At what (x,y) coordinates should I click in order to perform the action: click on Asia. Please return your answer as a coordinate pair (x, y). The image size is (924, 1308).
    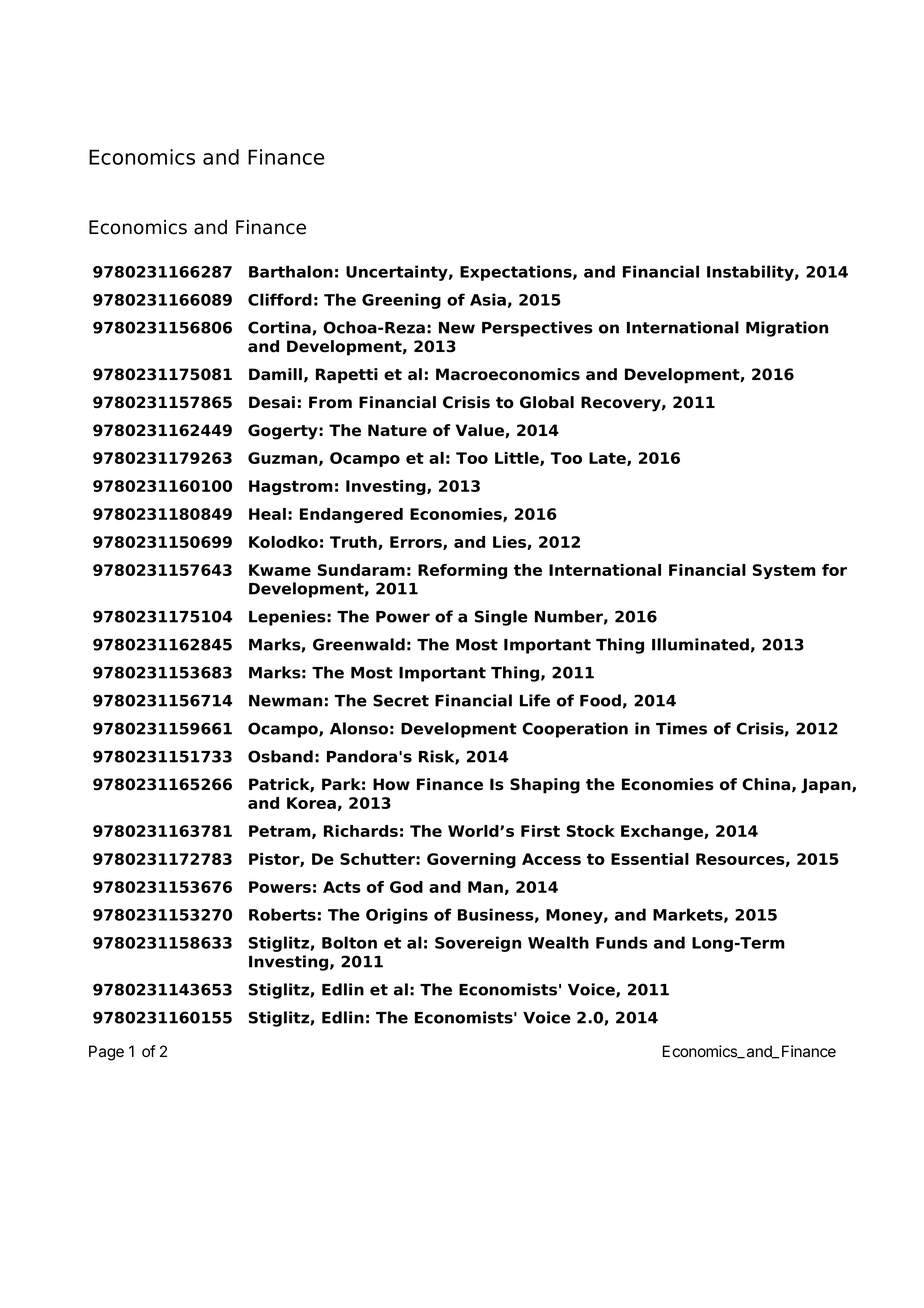
    Looking at the image, I should click on (488, 299).
